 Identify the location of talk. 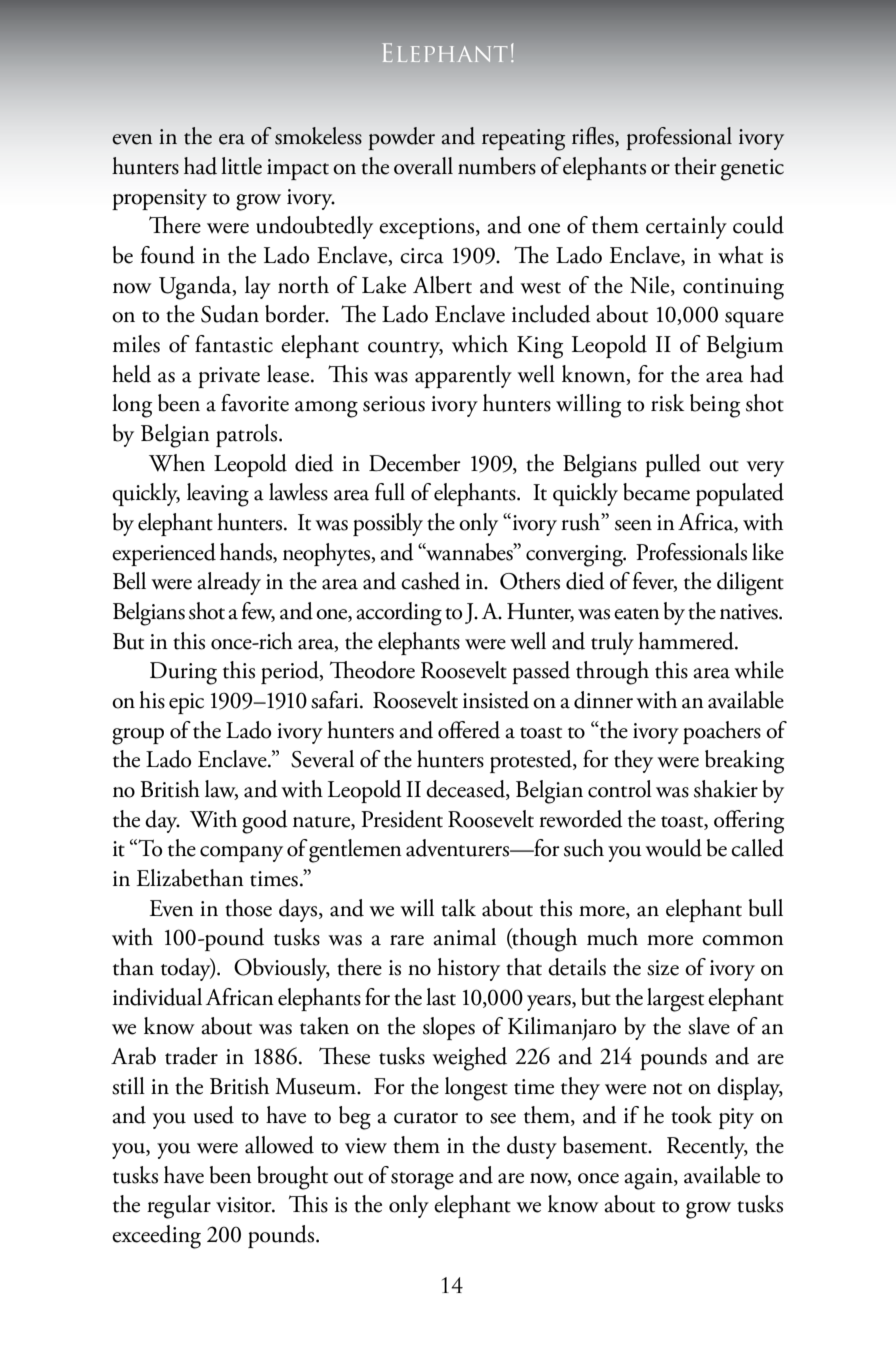
(458, 908).
